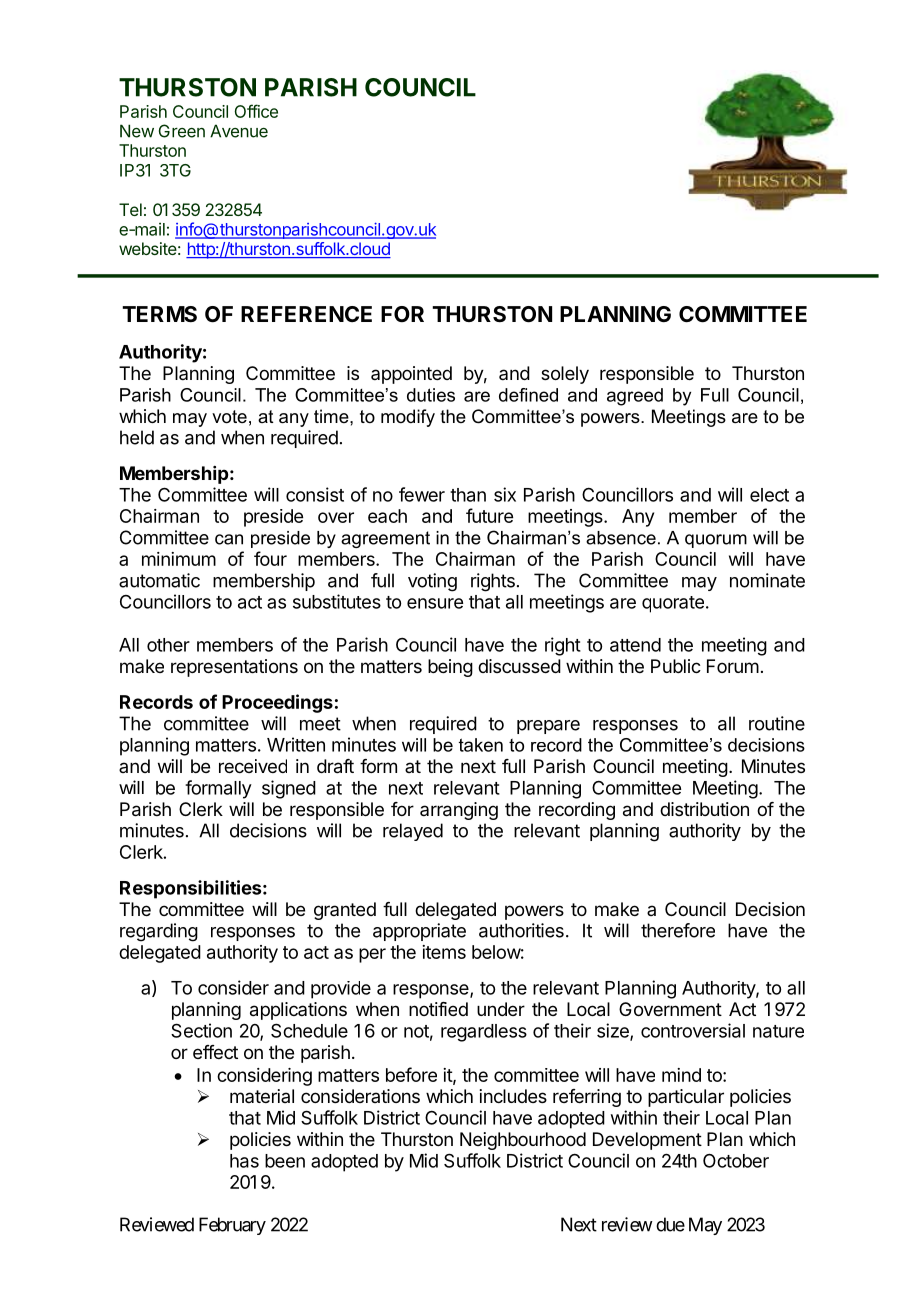 The image size is (924, 1308). Describe the element at coordinates (182, 131) in the screenshot. I see `Green` at that location.
